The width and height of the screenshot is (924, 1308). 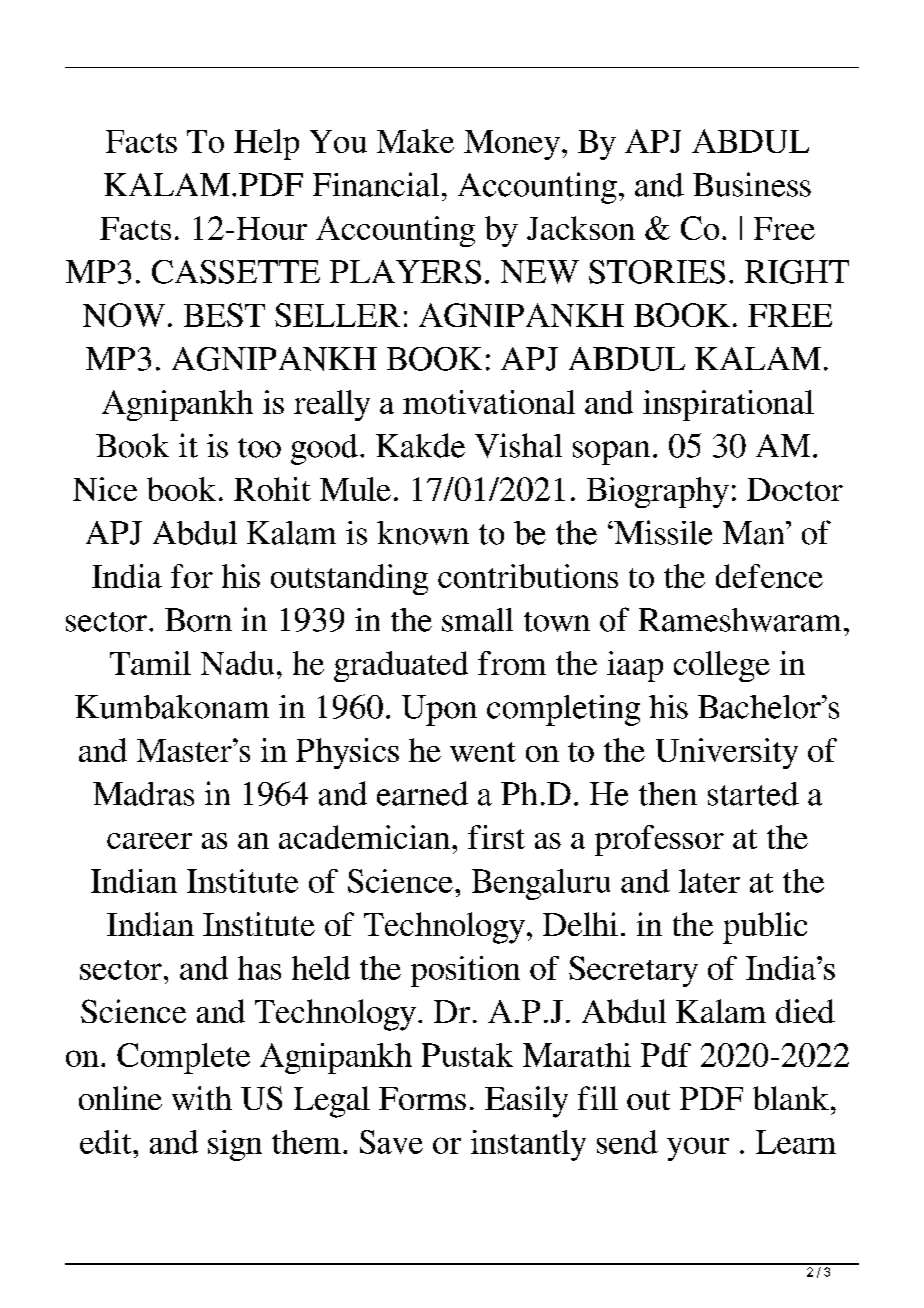 I want to click on too, so click(x=259, y=448).
